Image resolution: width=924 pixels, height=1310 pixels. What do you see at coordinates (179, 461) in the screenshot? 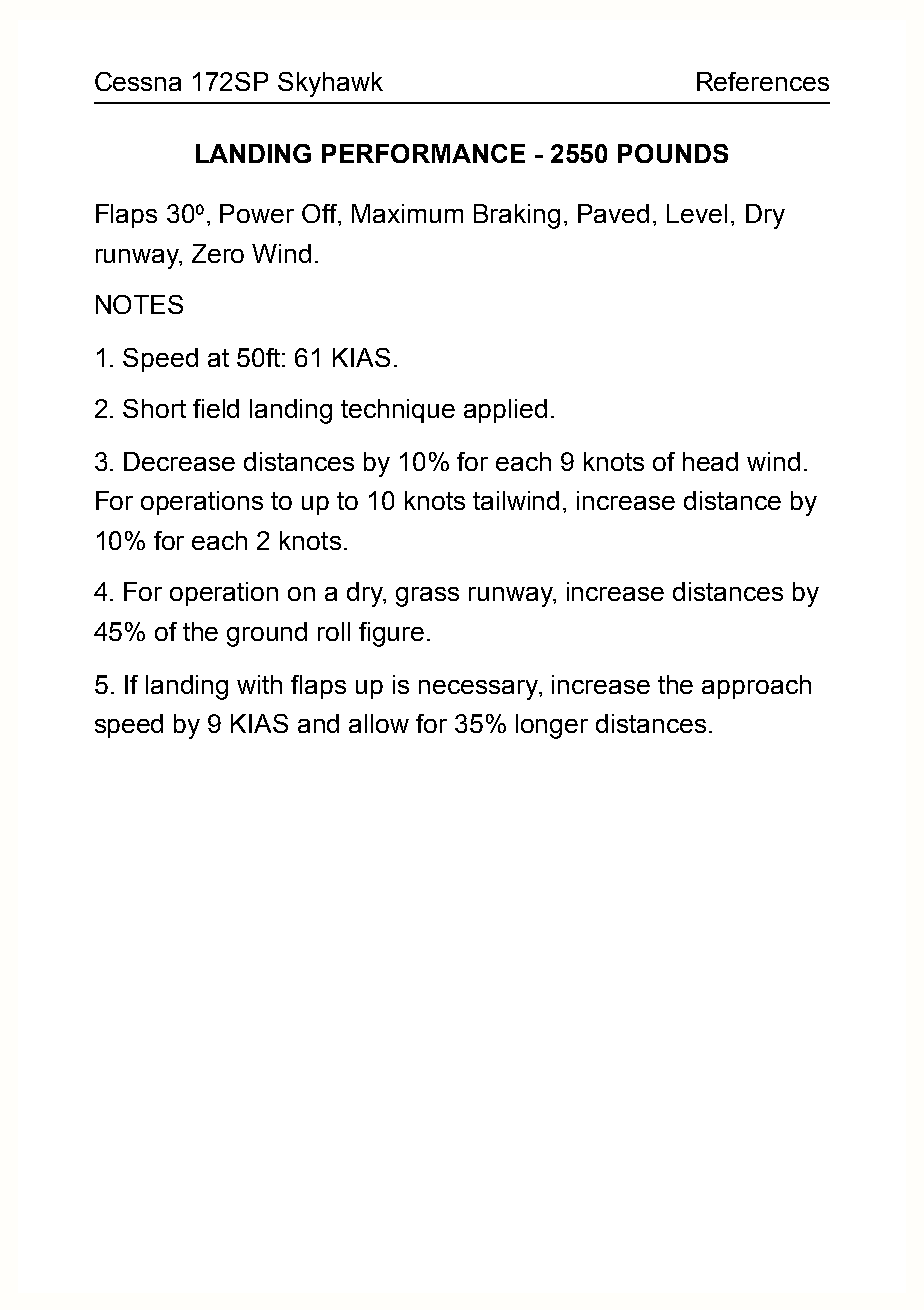
I see `Decrease` at bounding box center [179, 461].
